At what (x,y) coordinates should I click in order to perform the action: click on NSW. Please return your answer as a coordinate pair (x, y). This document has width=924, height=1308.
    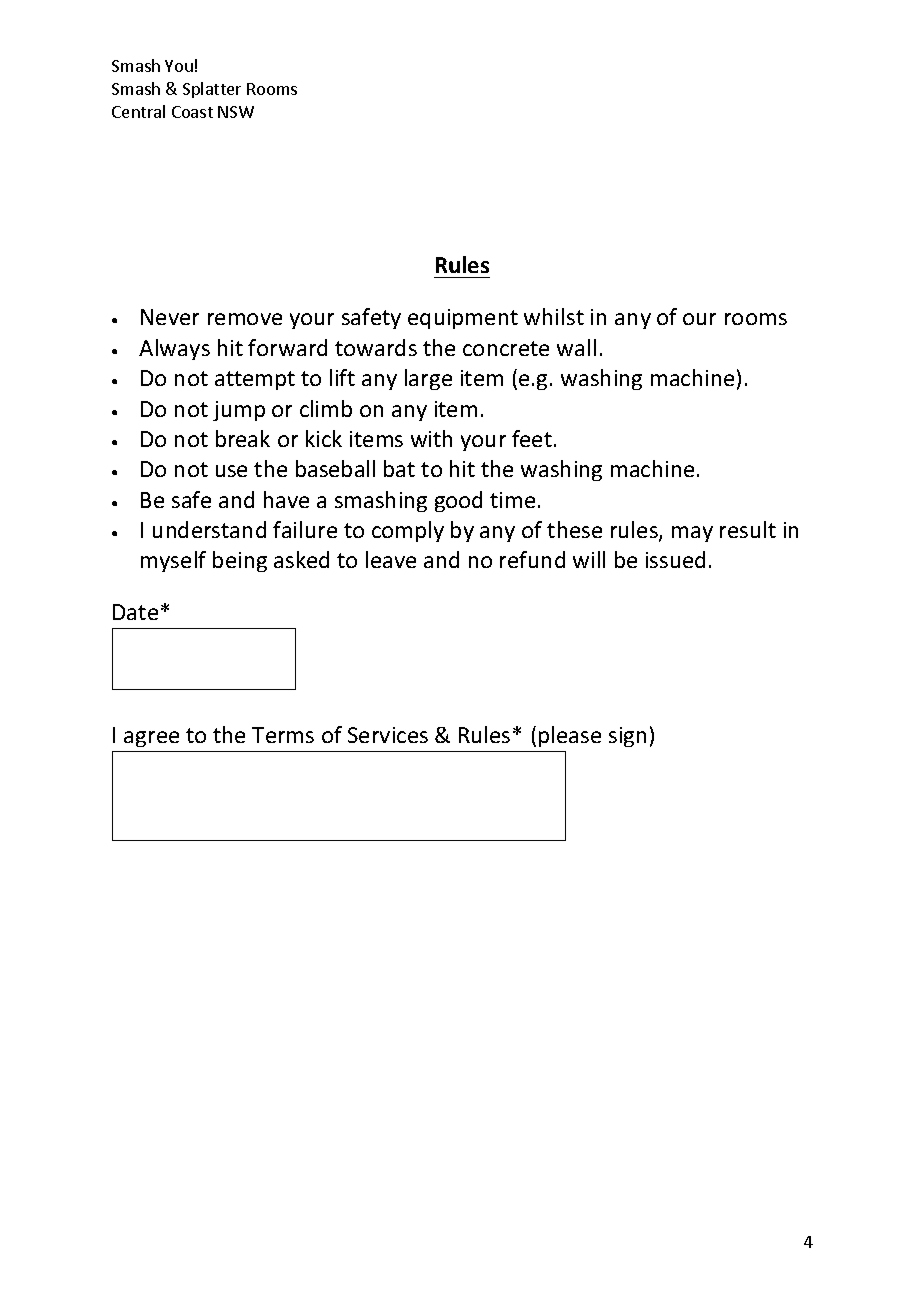
    Looking at the image, I should click on (236, 112).
